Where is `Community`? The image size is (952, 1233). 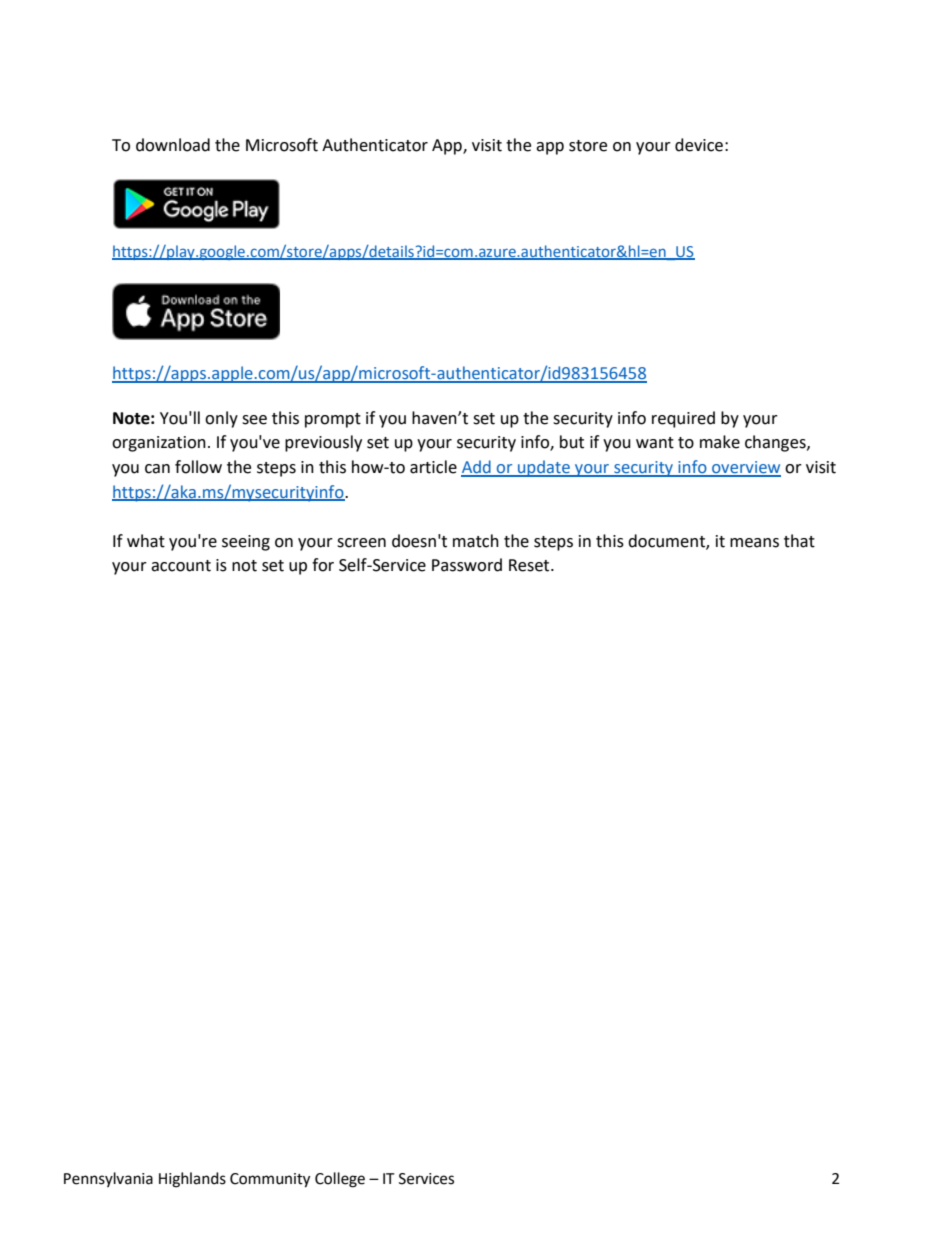 Community is located at coordinates (270, 1180).
